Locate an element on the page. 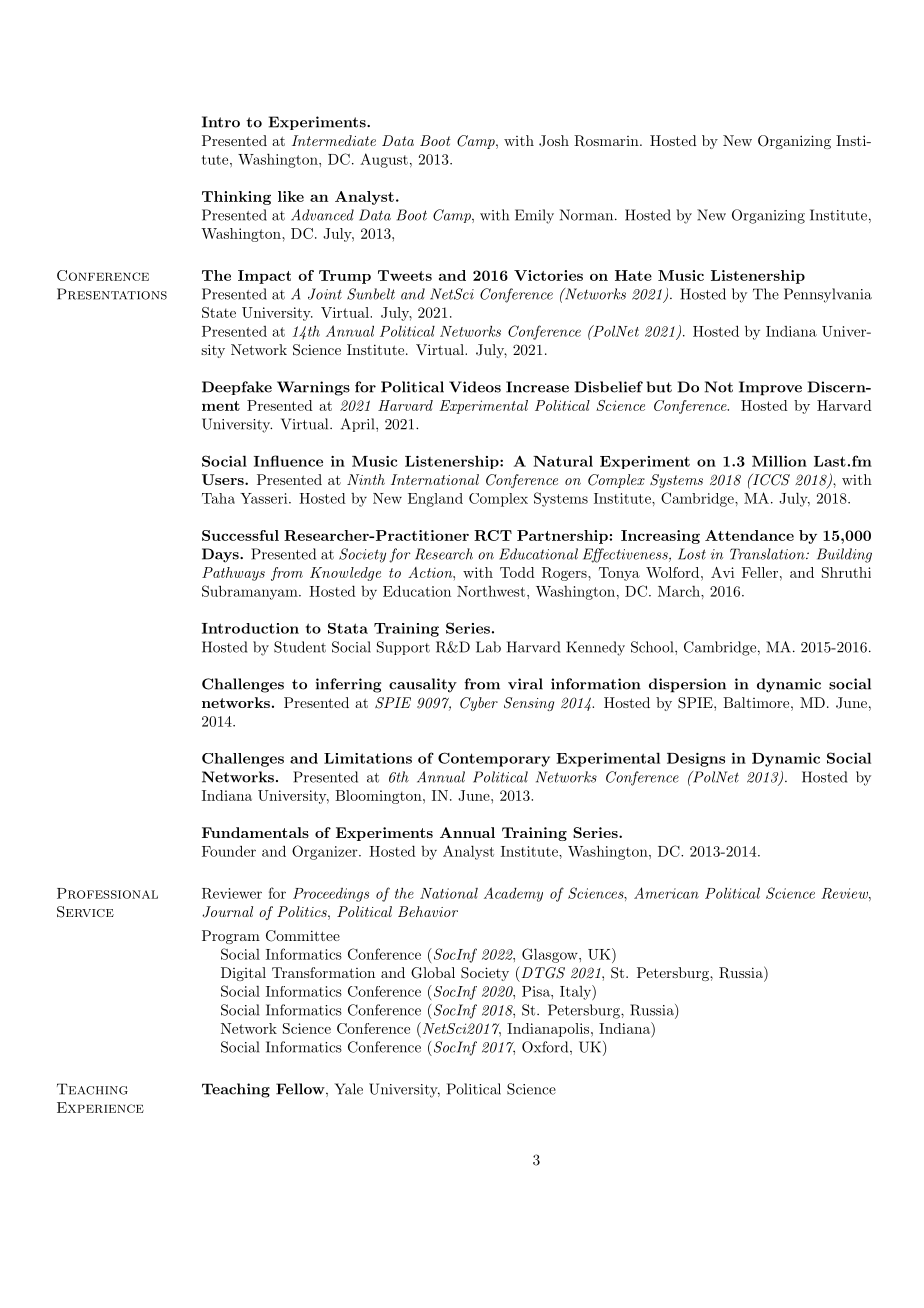  Northwest is located at coordinates (491, 591).
